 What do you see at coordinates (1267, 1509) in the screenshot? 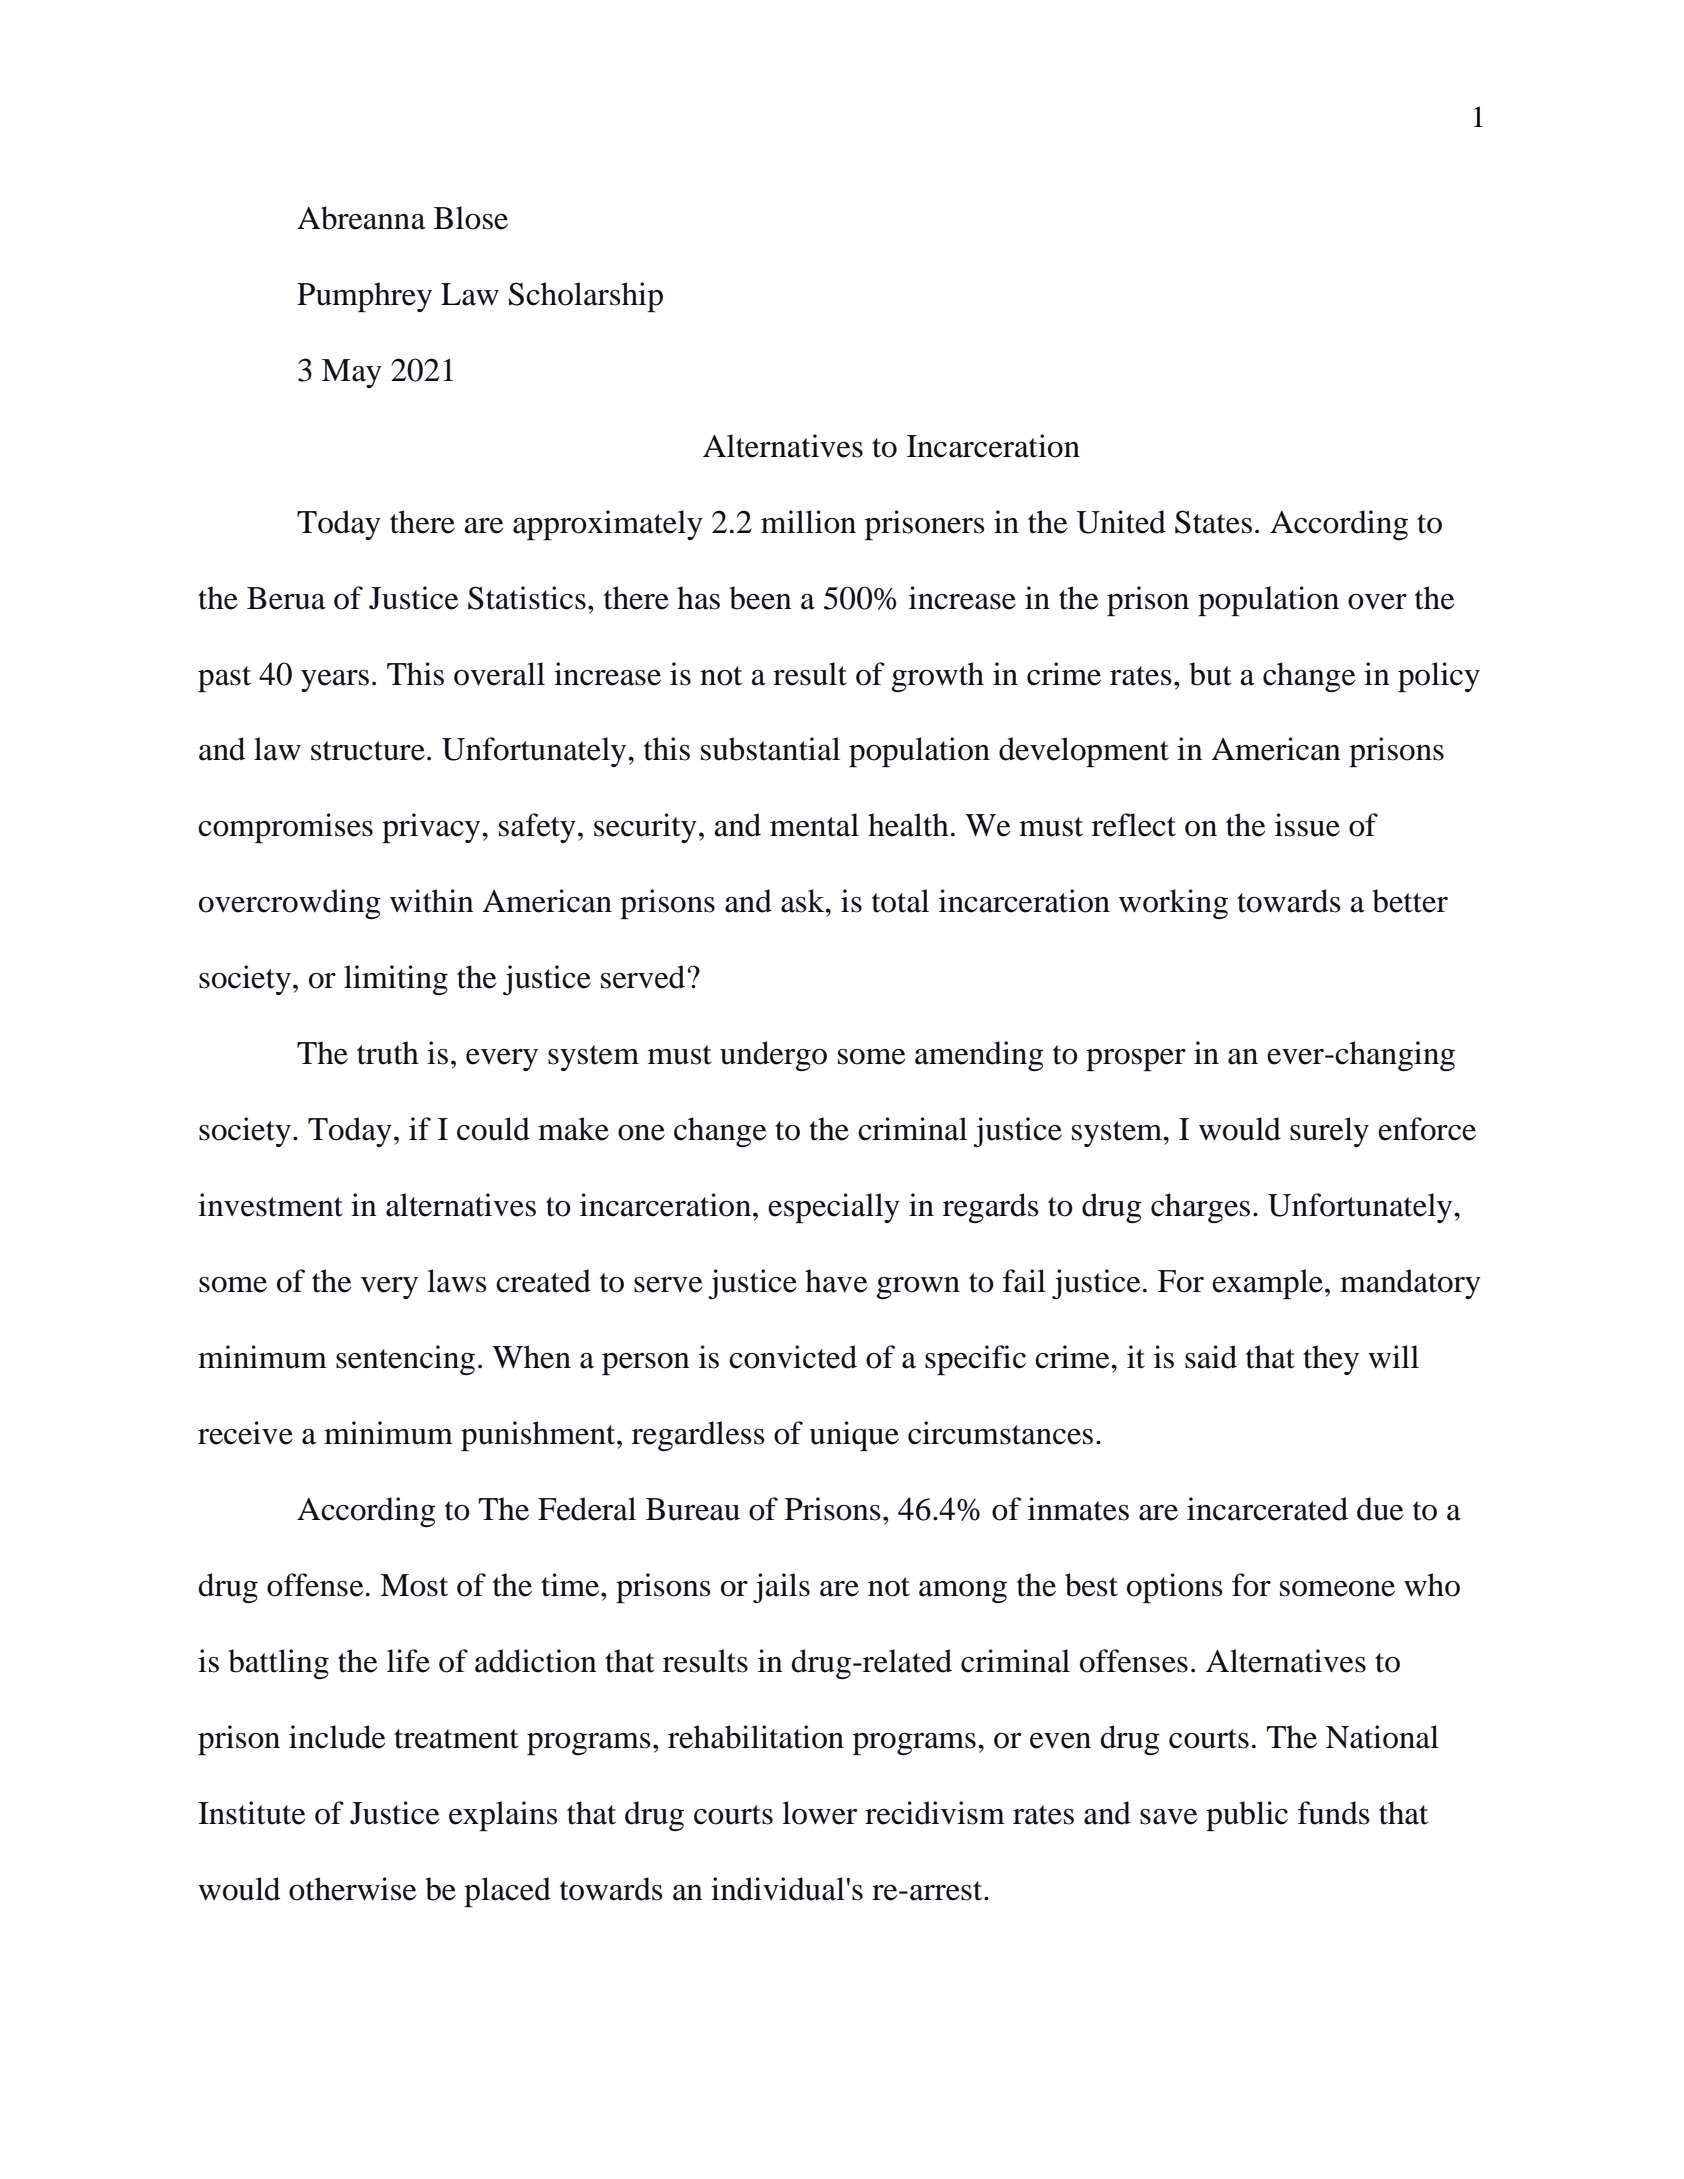
I see `incarcerated` at bounding box center [1267, 1509].
